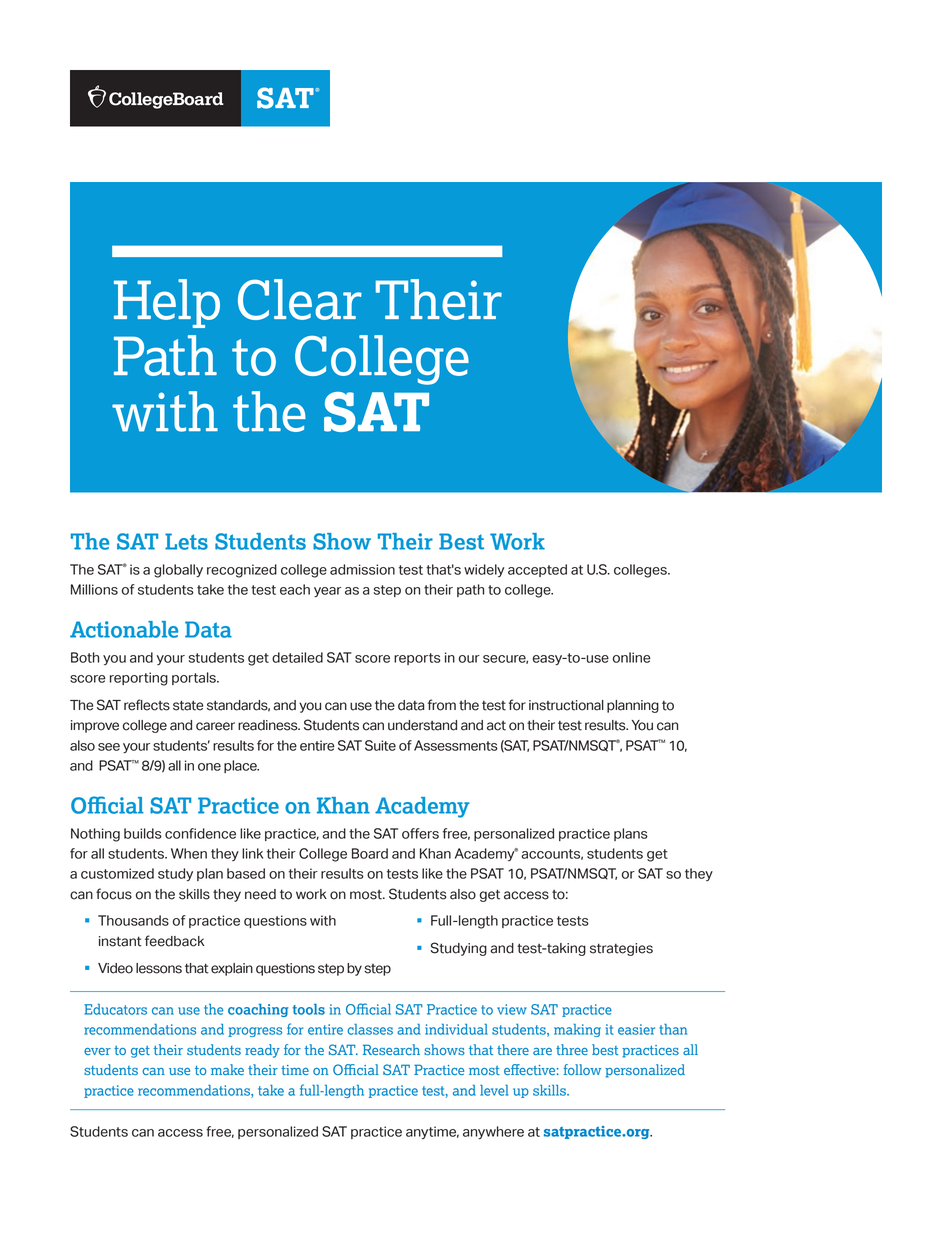 This image has height=1233, width=952. Describe the element at coordinates (582, 1069) in the image. I see `follow` at that location.
